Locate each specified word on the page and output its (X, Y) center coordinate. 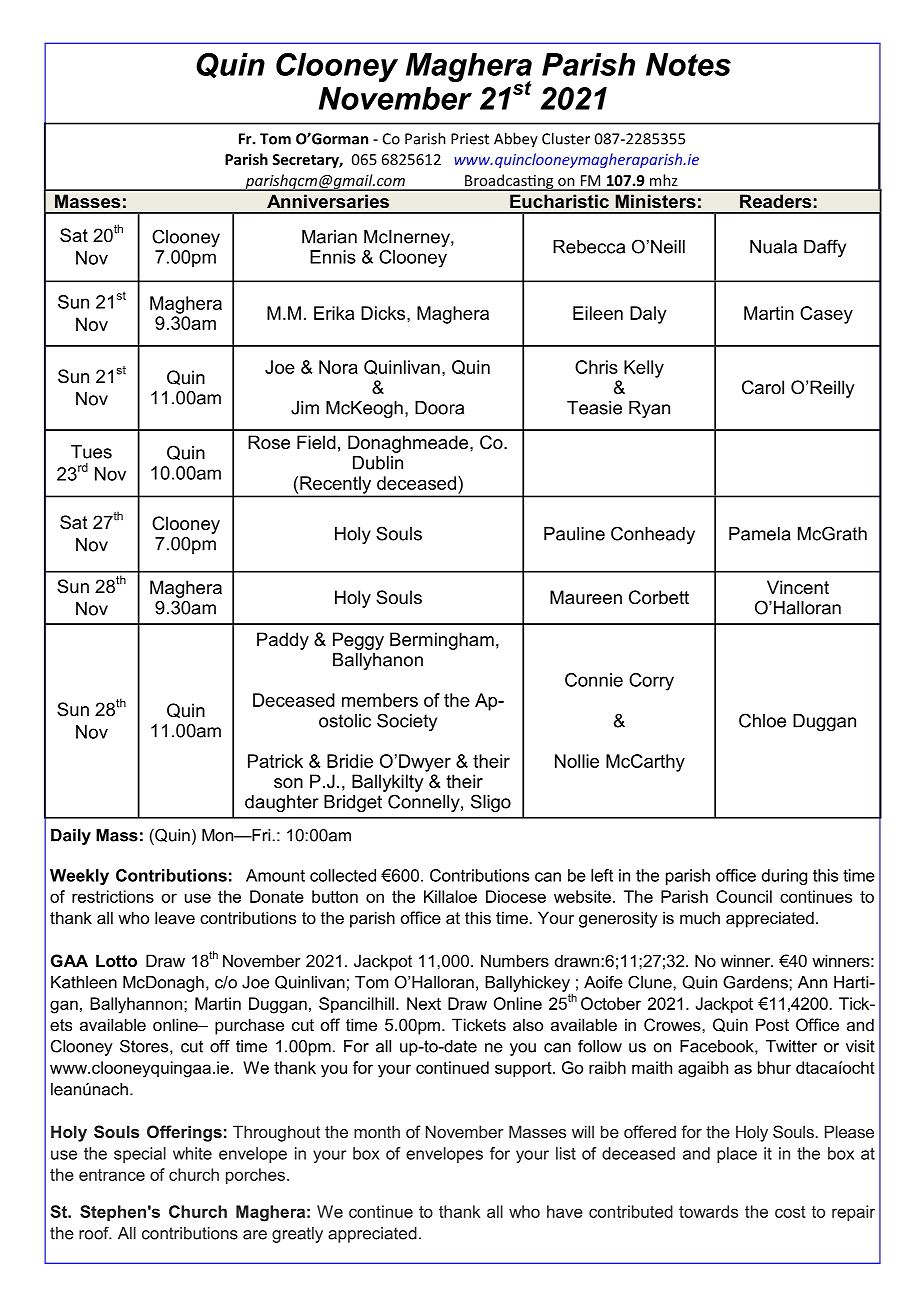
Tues (91, 452)
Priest (470, 139)
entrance (112, 1175)
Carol (763, 387)
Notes (688, 64)
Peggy (358, 641)
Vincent (798, 587)
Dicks (384, 313)
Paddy (283, 641)
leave (175, 917)
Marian (329, 237)
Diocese (516, 896)
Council (744, 896)
